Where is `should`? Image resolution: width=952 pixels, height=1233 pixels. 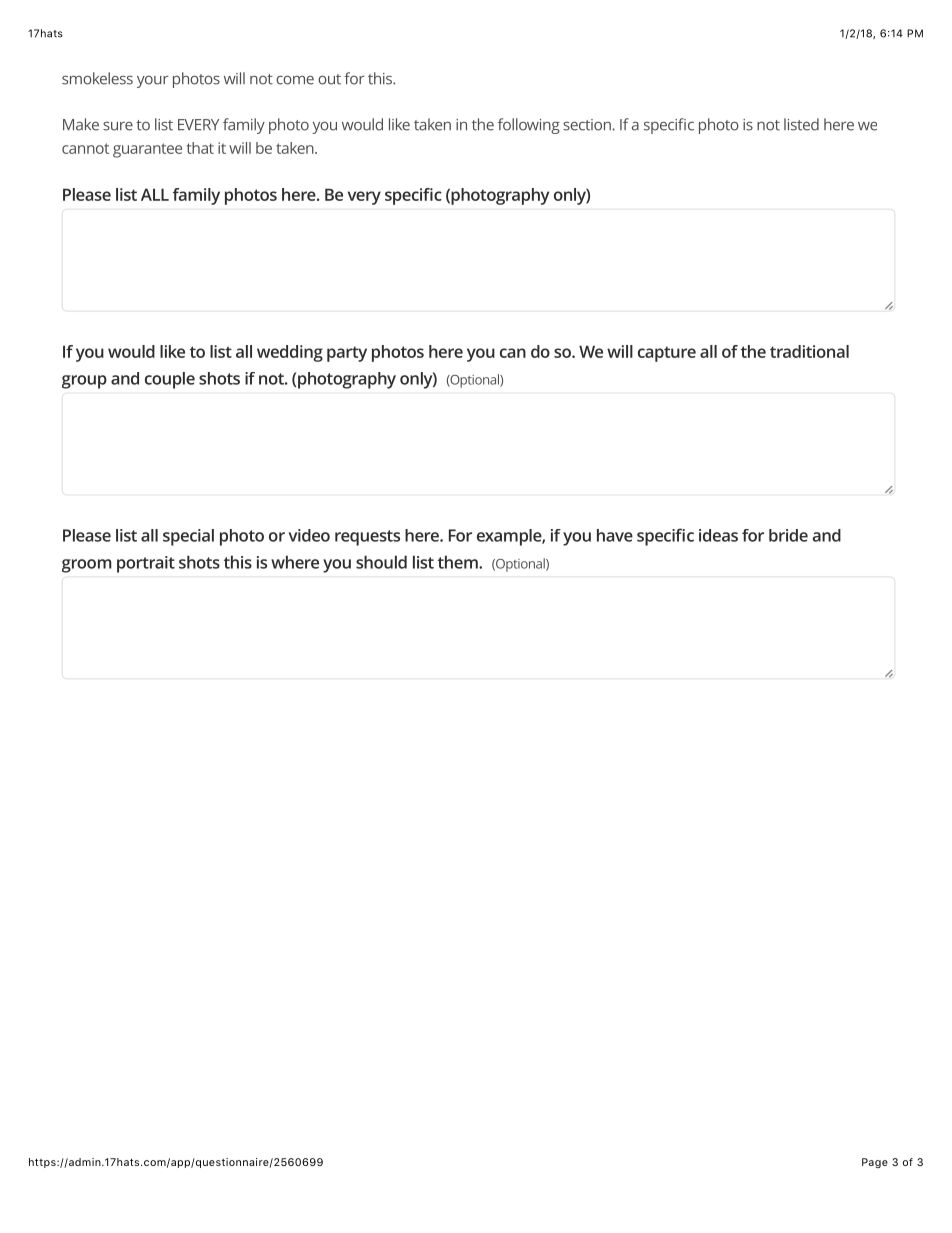 should is located at coordinates (381, 562).
